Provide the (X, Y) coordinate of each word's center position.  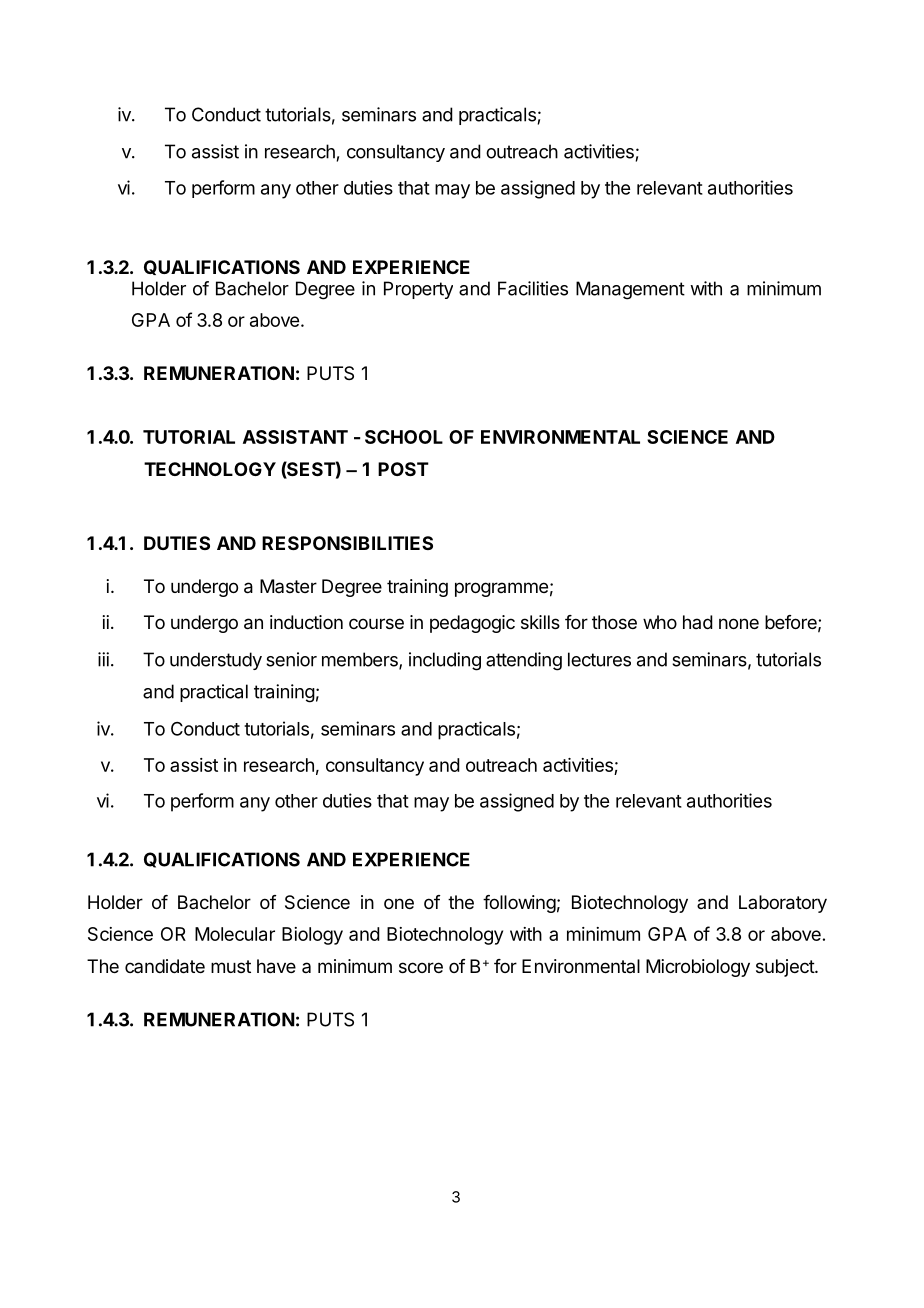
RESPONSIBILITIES (347, 543)
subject (786, 968)
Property (418, 290)
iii (103, 659)
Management (630, 290)
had (698, 622)
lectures (599, 659)
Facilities (533, 288)
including (445, 661)
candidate (165, 966)
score (421, 967)
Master (288, 586)
